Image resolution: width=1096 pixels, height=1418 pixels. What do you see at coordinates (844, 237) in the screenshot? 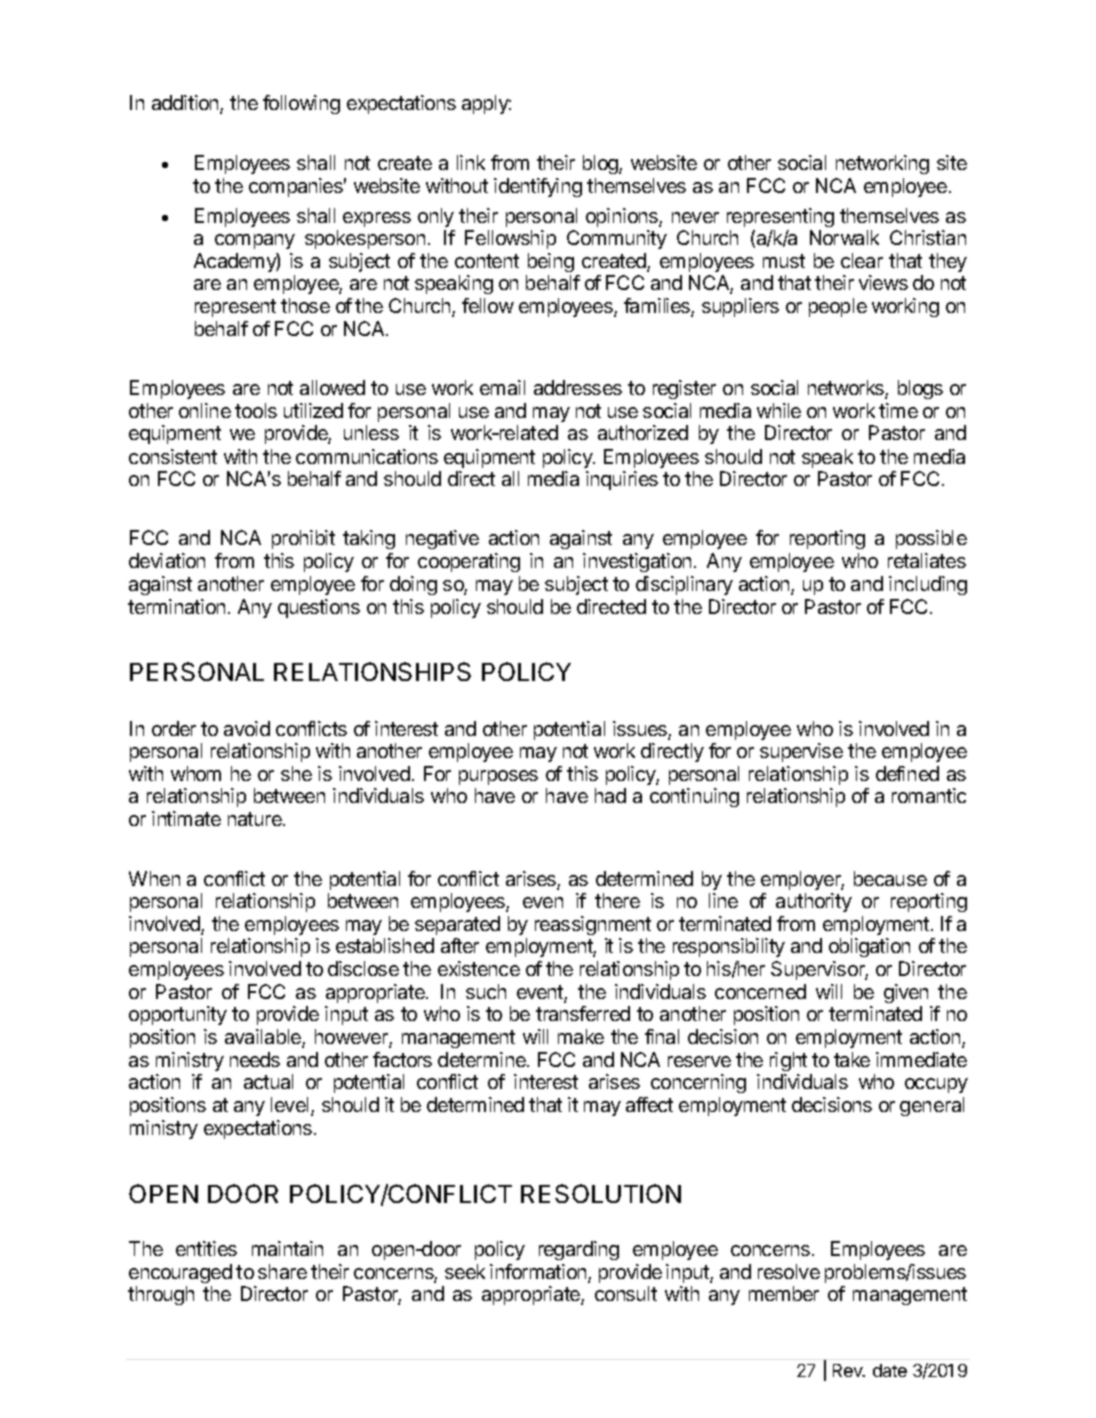
I see `Norwalk` at bounding box center [844, 237].
